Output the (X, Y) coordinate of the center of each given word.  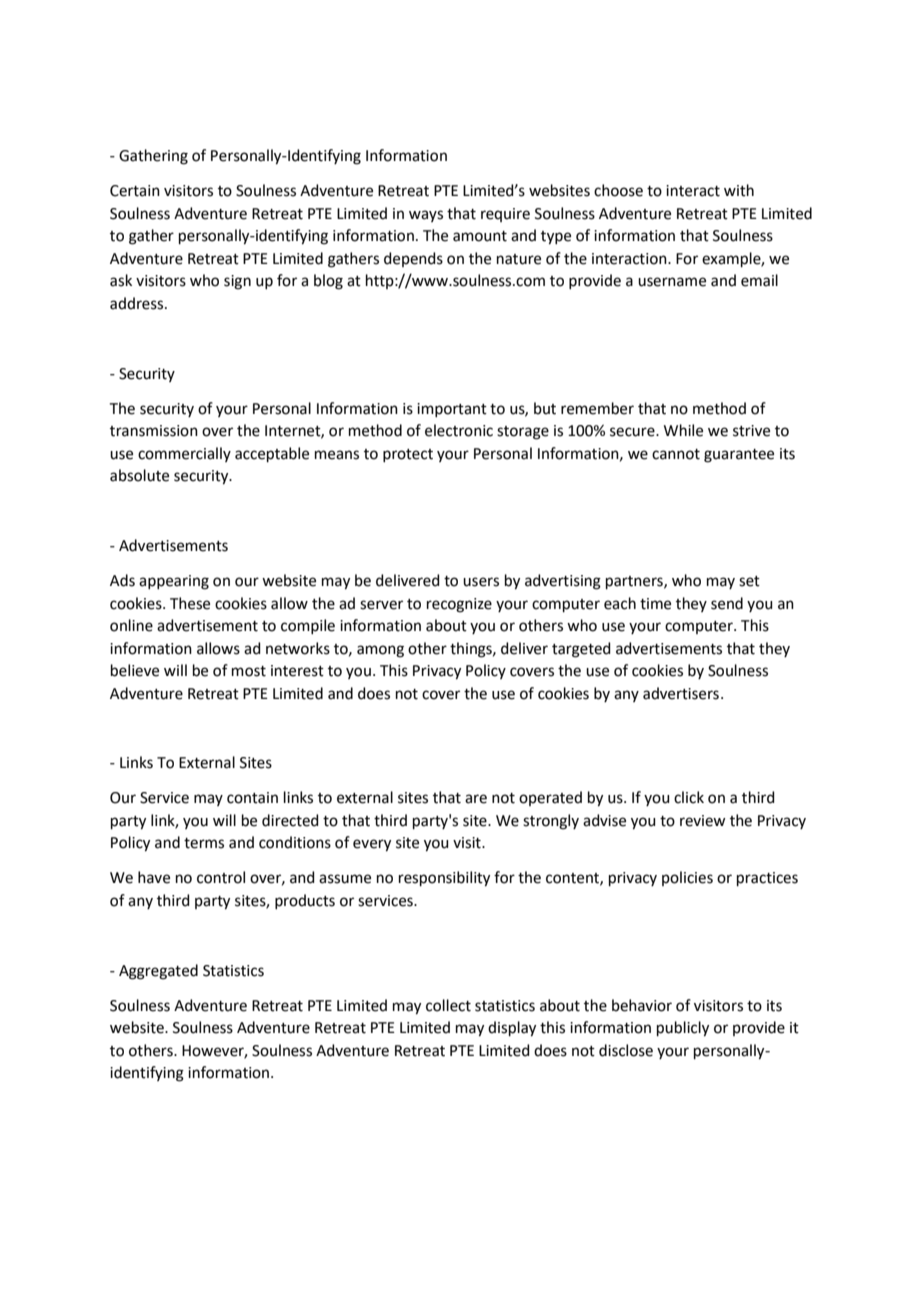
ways (426, 216)
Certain (135, 191)
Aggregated (158, 972)
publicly (683, 1029)
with (739, 190)
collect (448, 1005)
